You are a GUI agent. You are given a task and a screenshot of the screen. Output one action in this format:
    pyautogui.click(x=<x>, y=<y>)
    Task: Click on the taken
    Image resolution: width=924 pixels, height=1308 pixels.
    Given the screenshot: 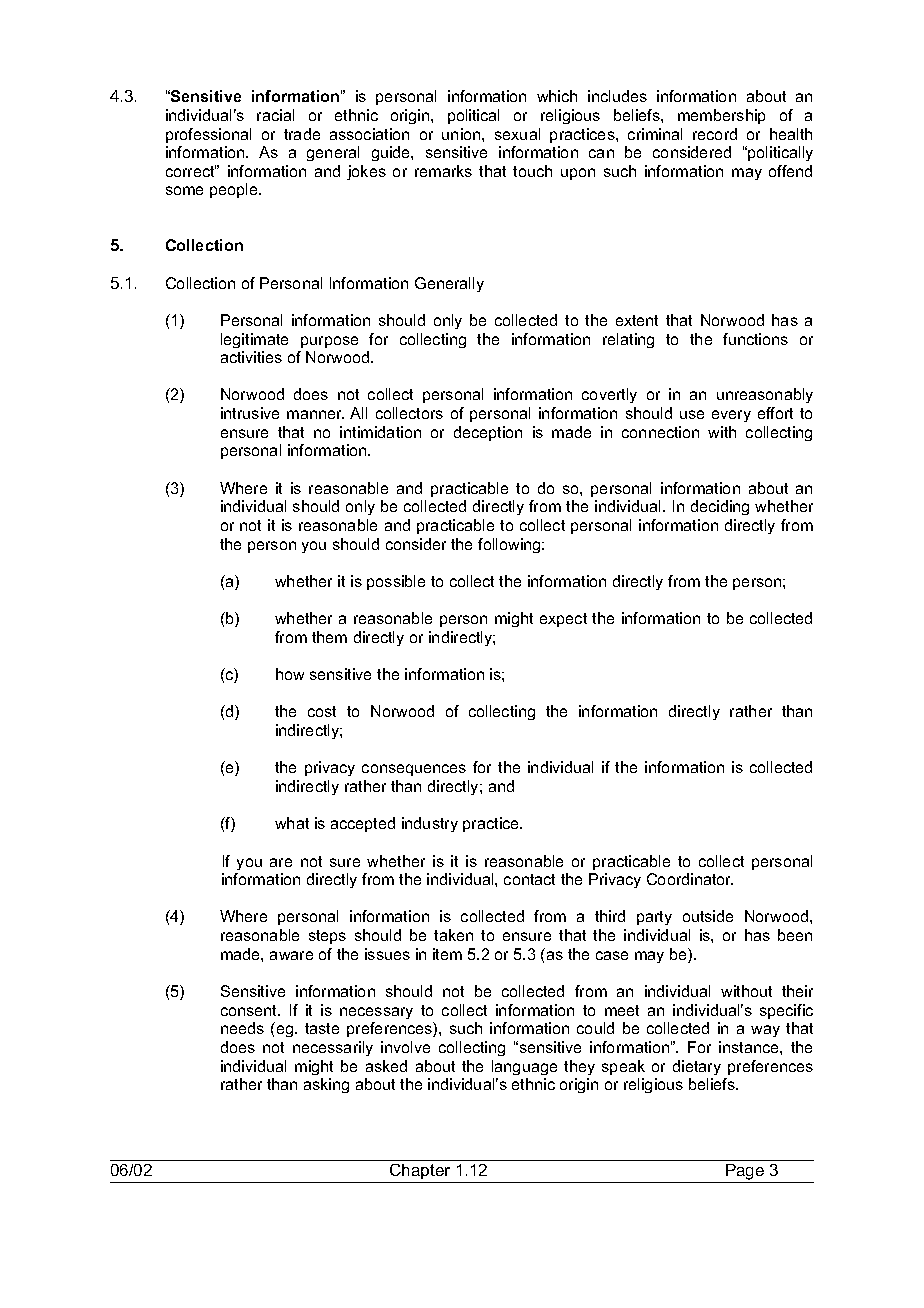 What is the action you would take?
    pyautogui.click(x=453, y=935)
